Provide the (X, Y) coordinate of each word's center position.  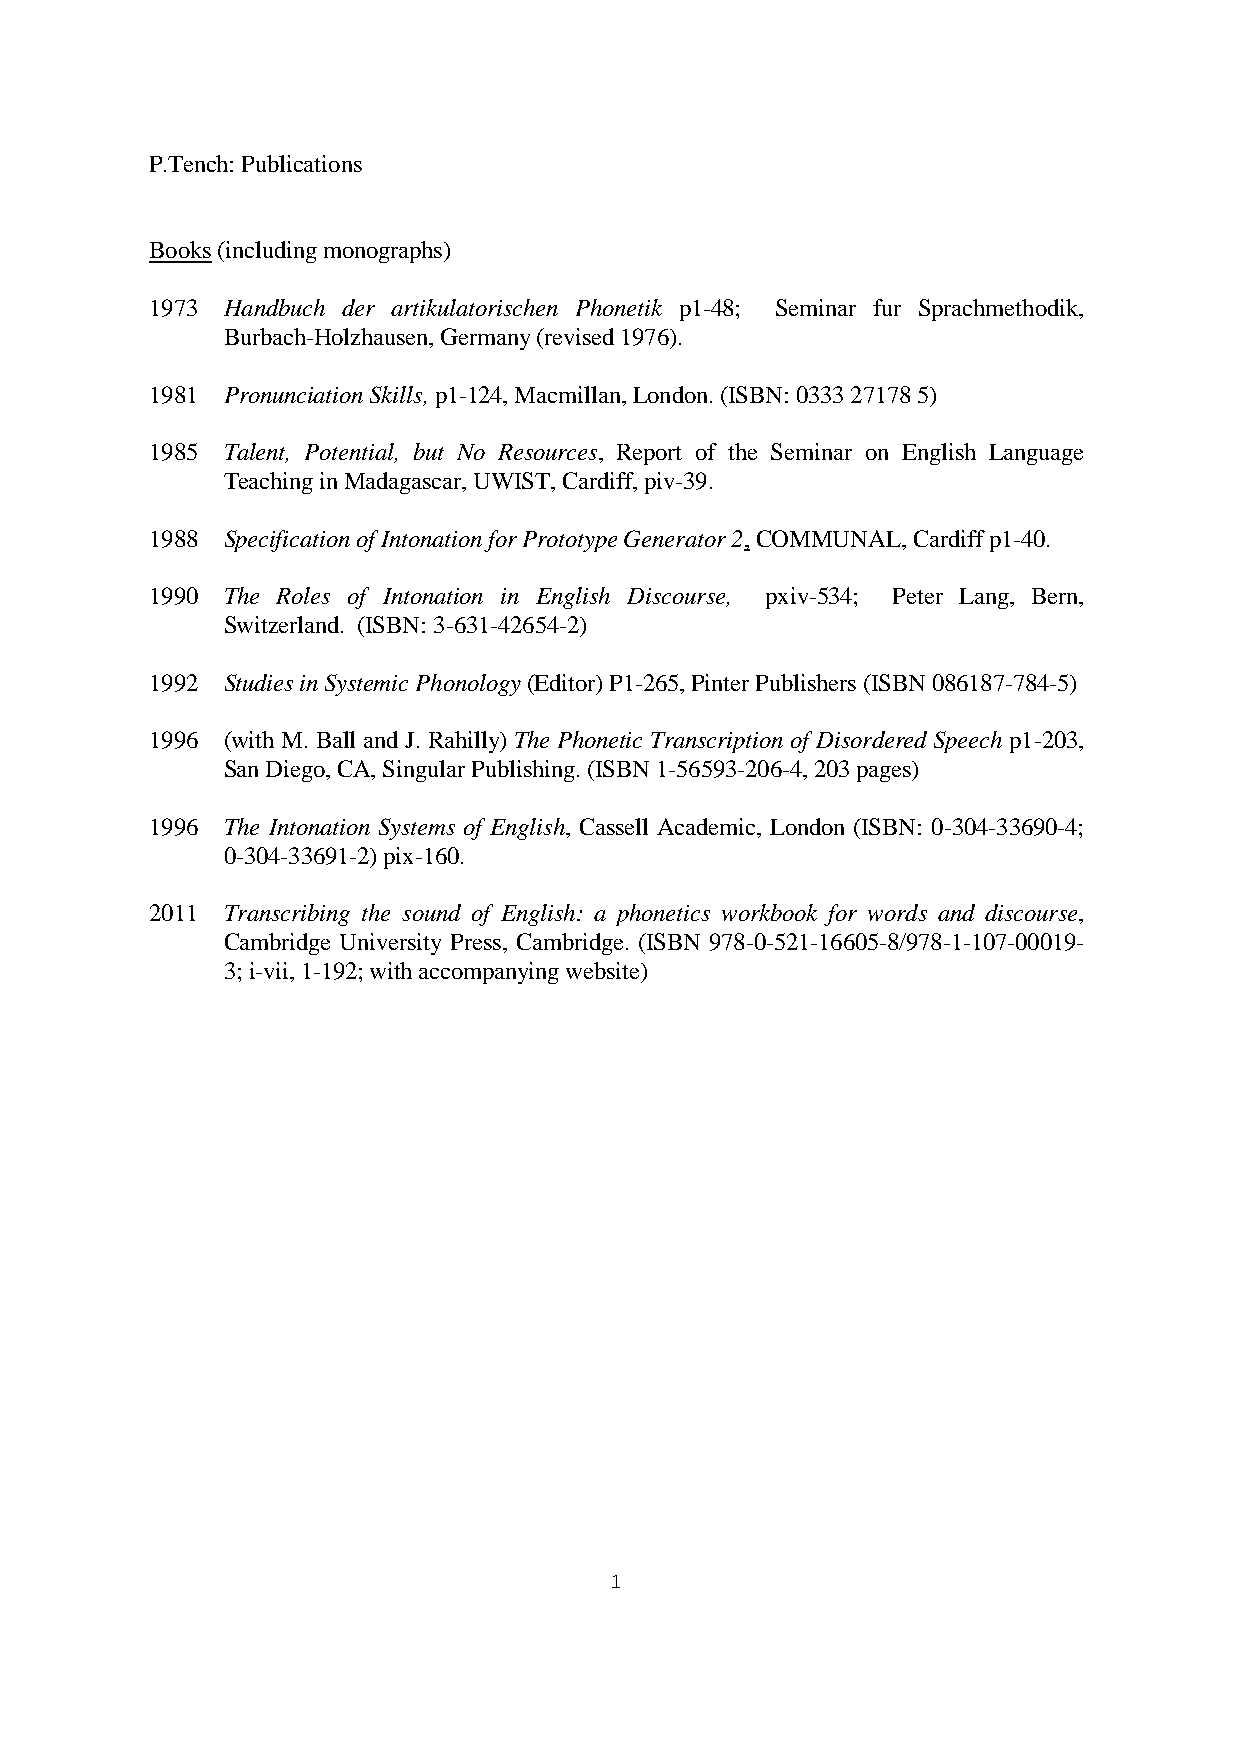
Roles (303, 595)
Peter (918, 596)
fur (887, 307)
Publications (302, 163)
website (604, 970)
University (390, 944)
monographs (383, 252)
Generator (675, 538)
